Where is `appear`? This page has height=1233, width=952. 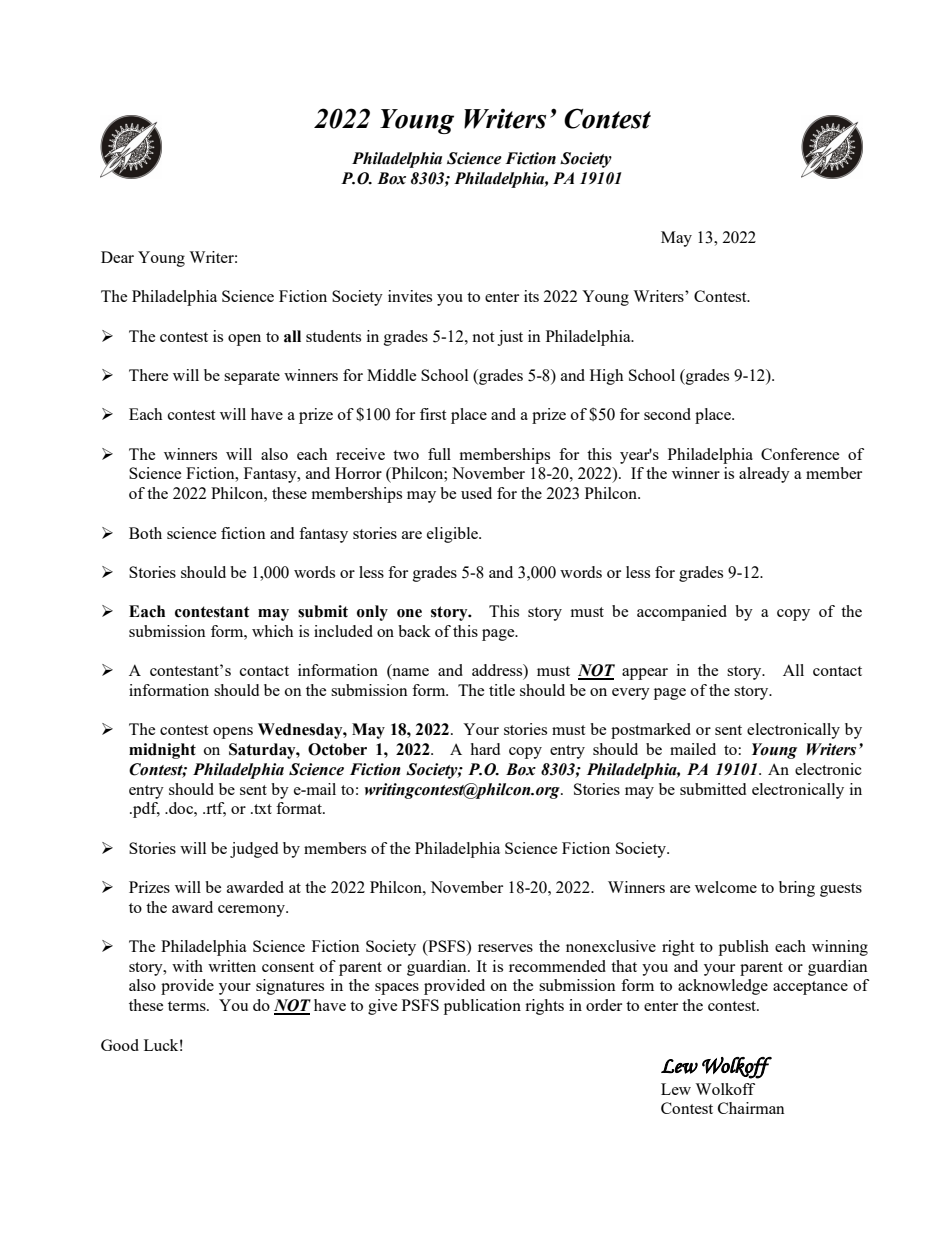 appear is located at coordinates (645, 674).
